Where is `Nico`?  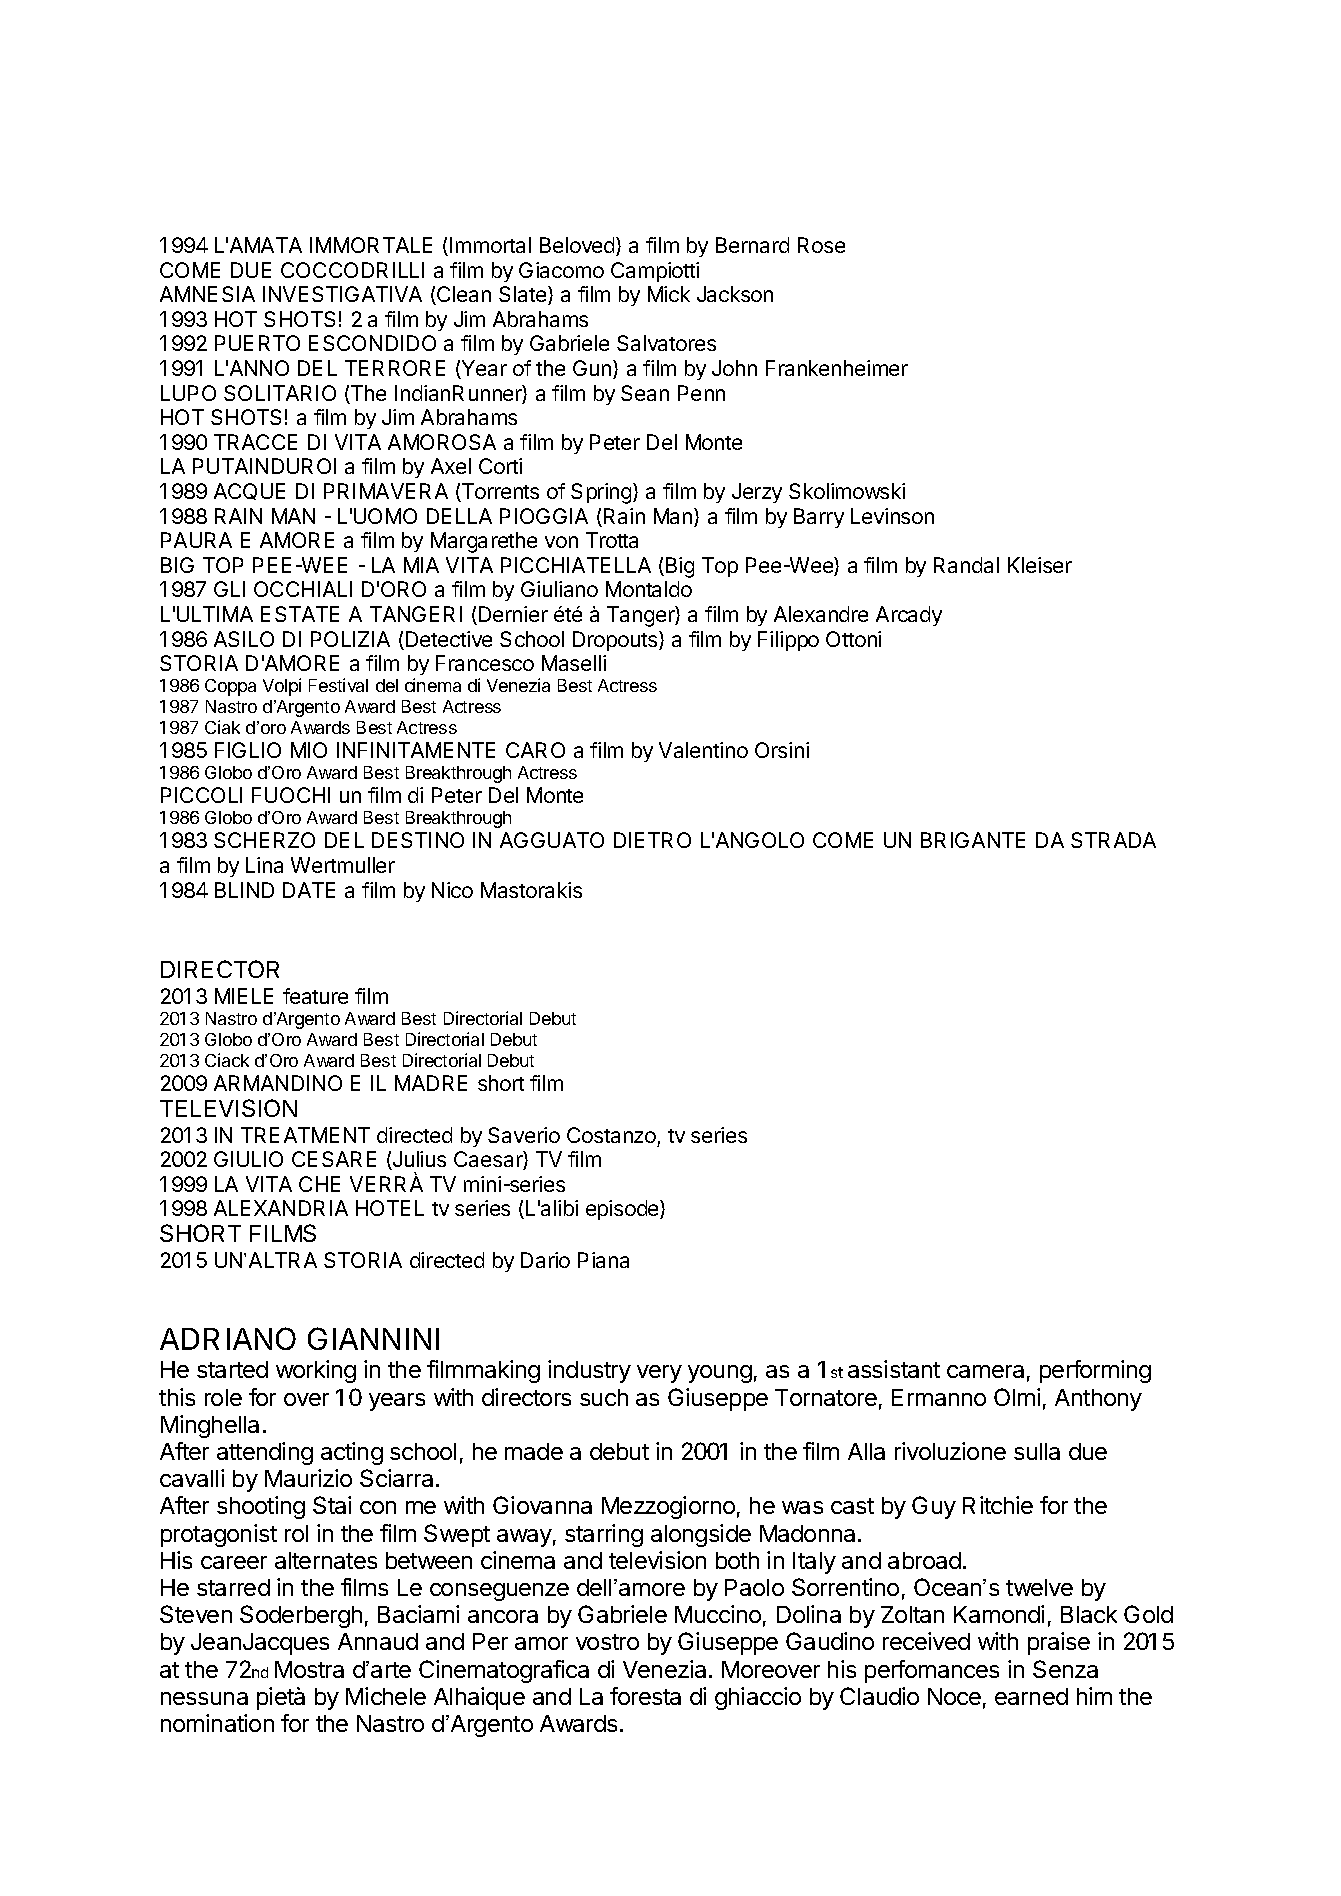
Nico is located at coordinates (452, 890).
